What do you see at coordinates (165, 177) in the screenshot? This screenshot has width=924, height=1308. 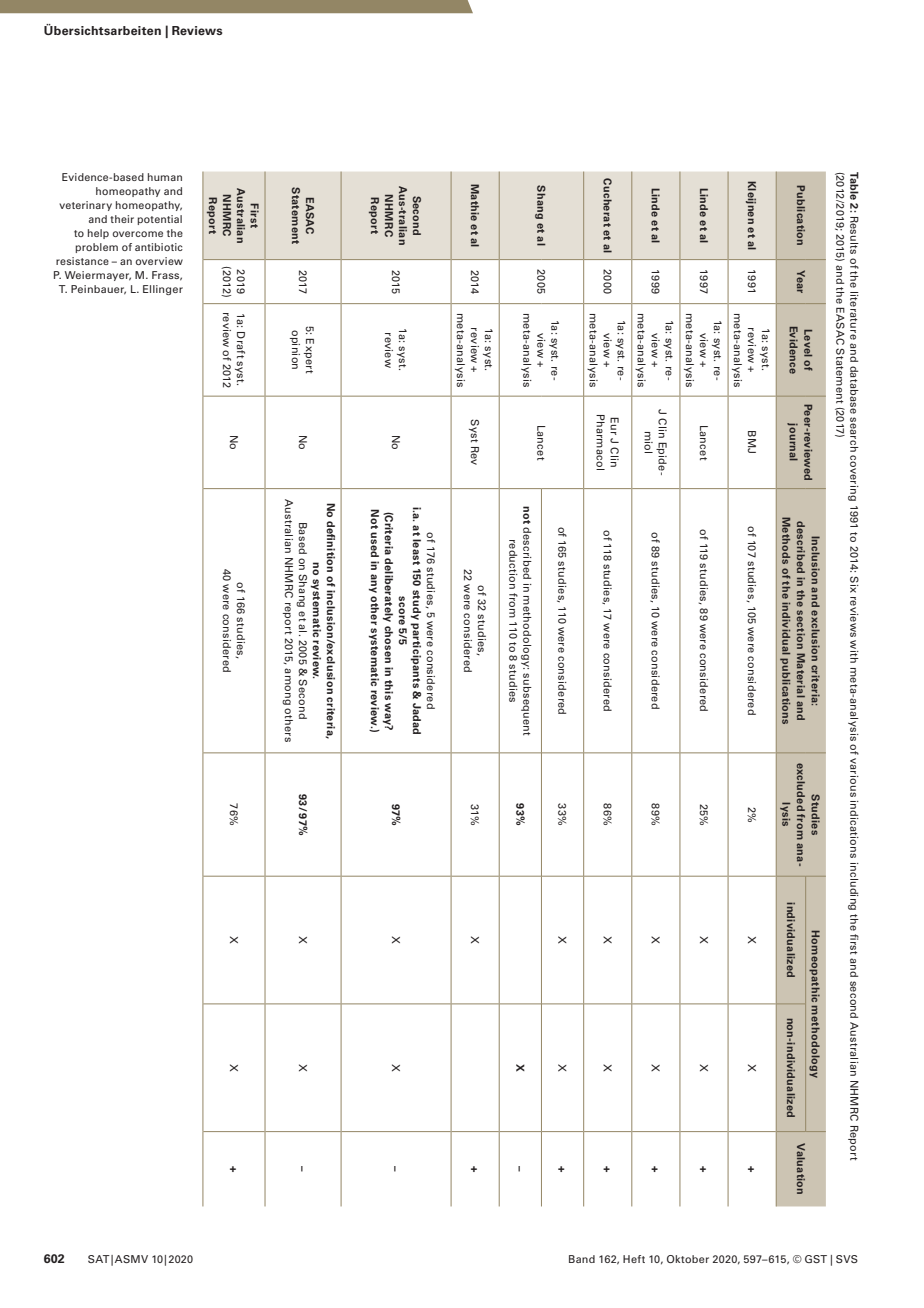 I see `human` at bounding box center [165, 177].
